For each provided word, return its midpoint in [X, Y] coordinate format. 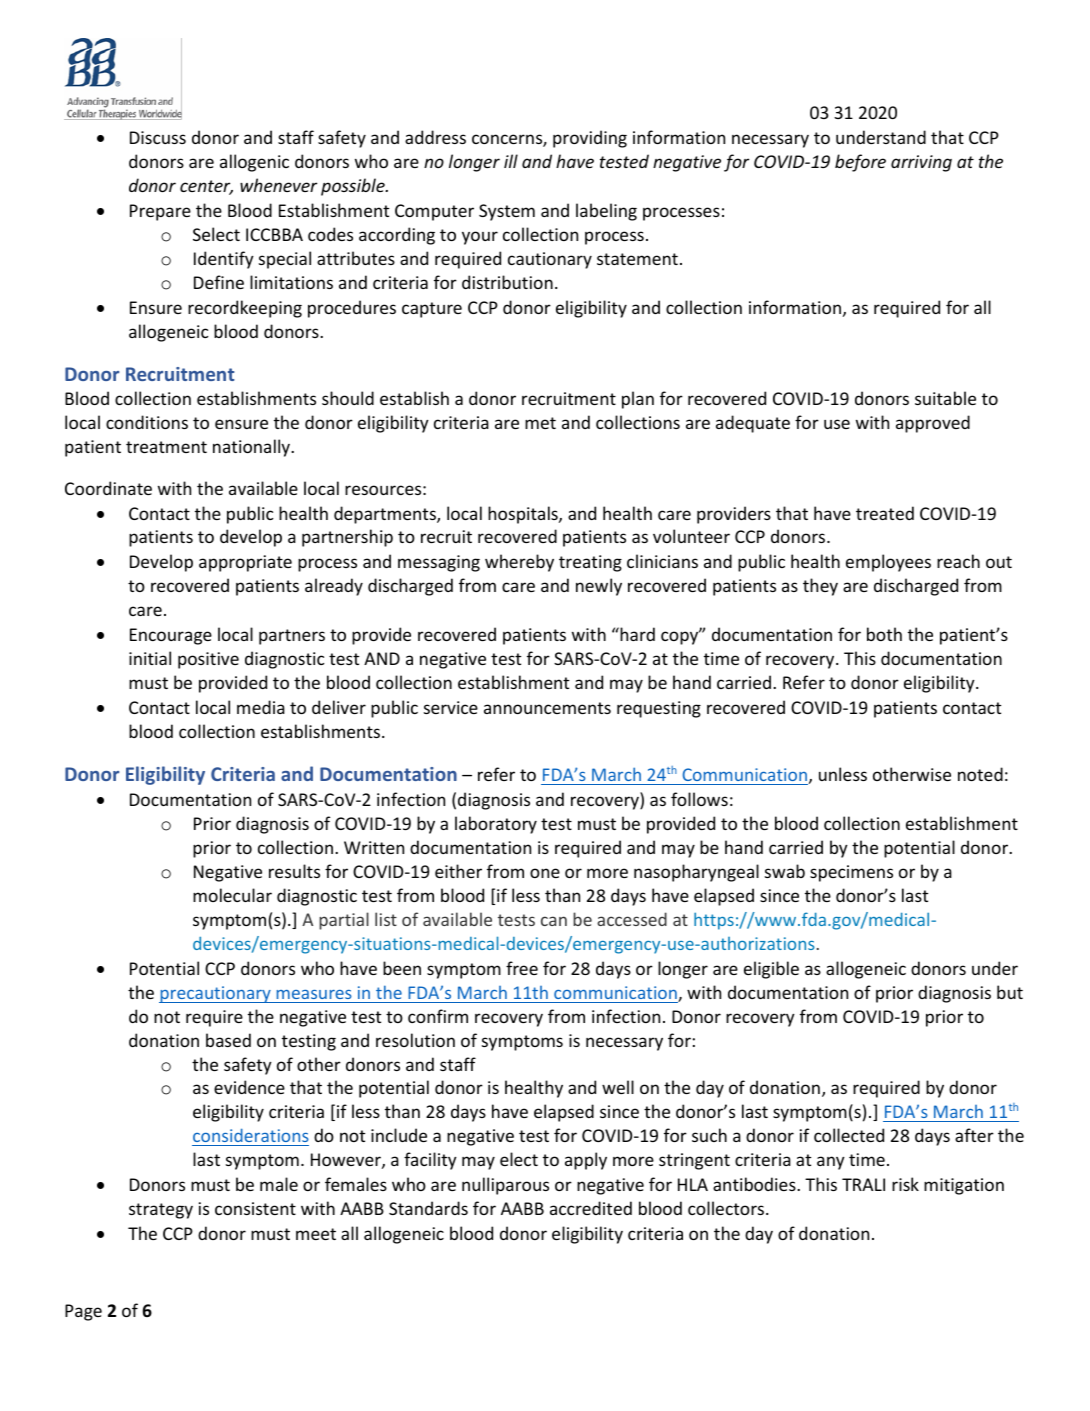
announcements [547, 708]
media [261, 707]
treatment [166, 447]
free [522, 968]
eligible [771, 970]
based [228, 1040]
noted [980, 774]
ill [511, 161]
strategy [161, 1211]
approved [933, 424]
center [206, 187]
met [540, 423]
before [860, 163]
